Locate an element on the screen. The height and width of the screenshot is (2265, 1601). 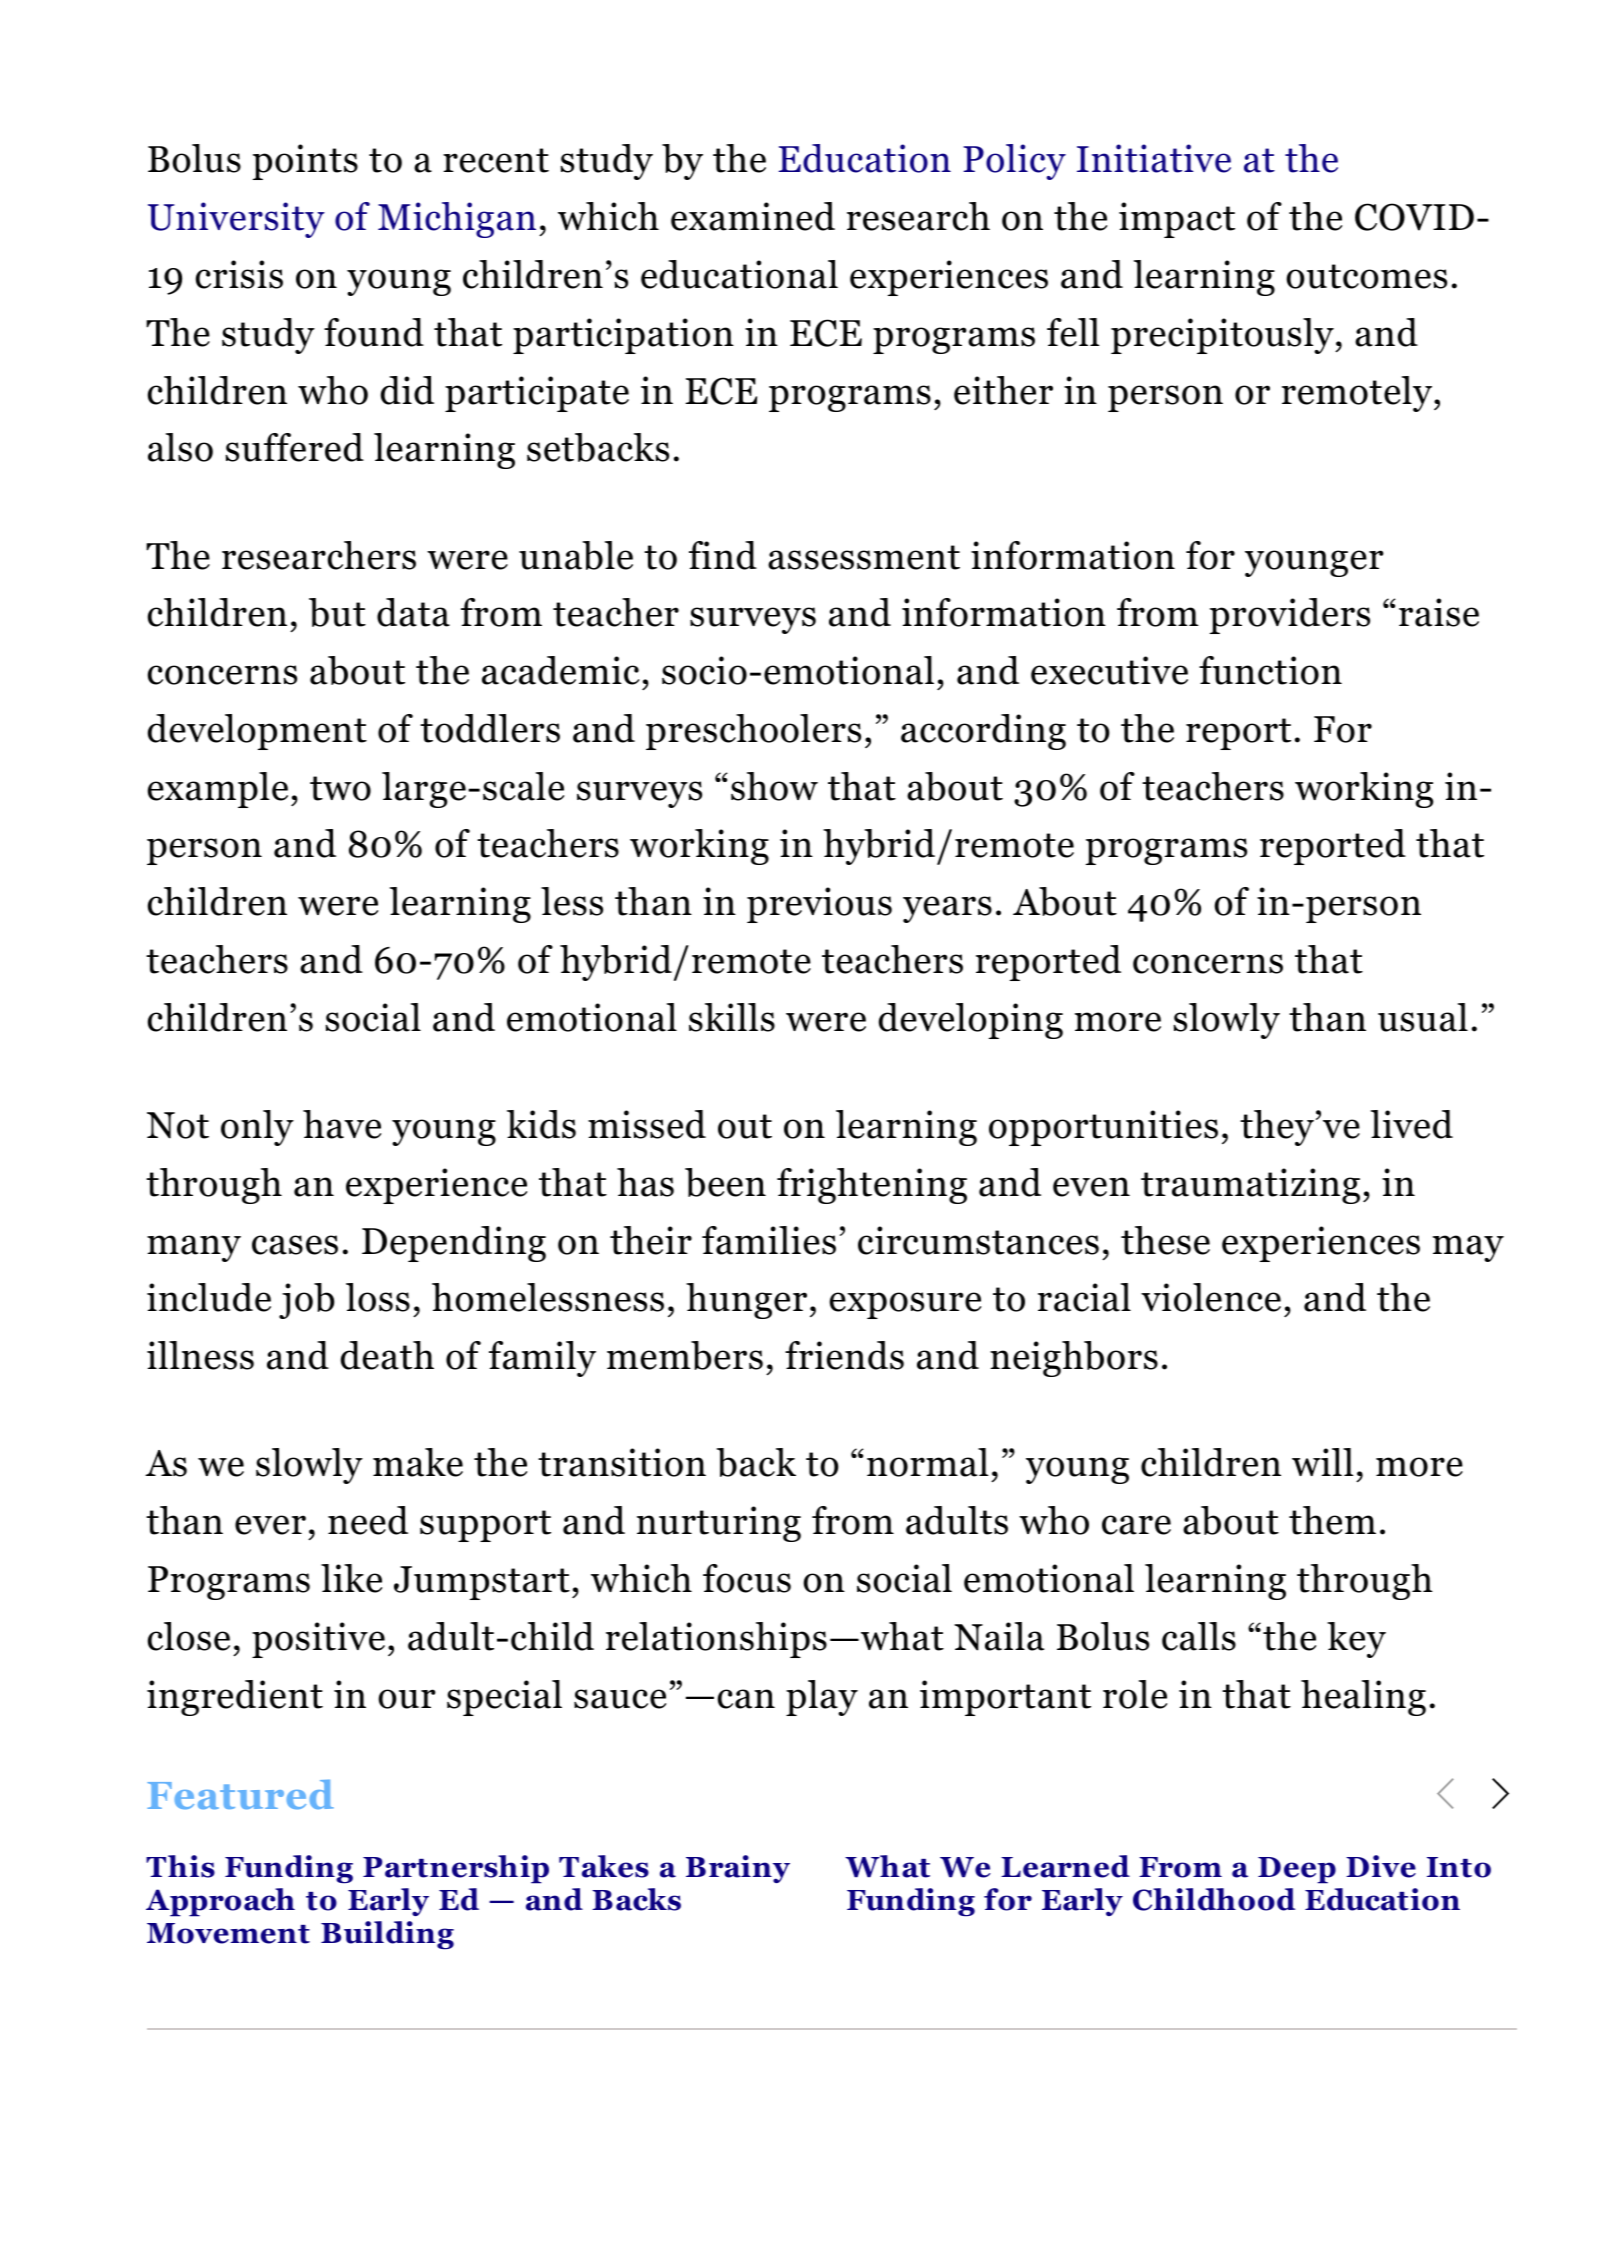
points is located at coordinates (305, 162).
